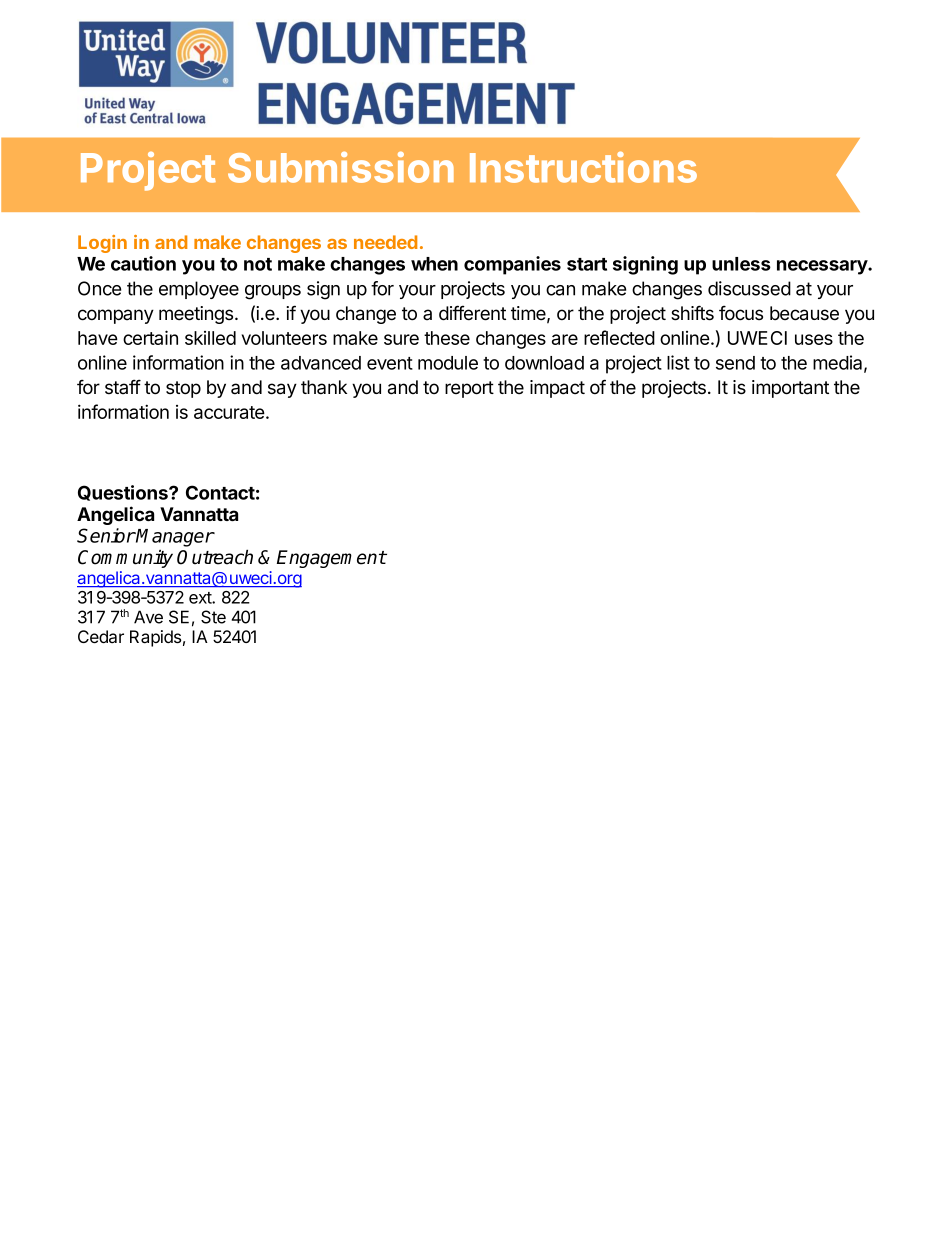 This screenshot has height=1233, width=952. Describe the element at coordinates (213, 617) in the screenshot. I see `Ste` at that location.
